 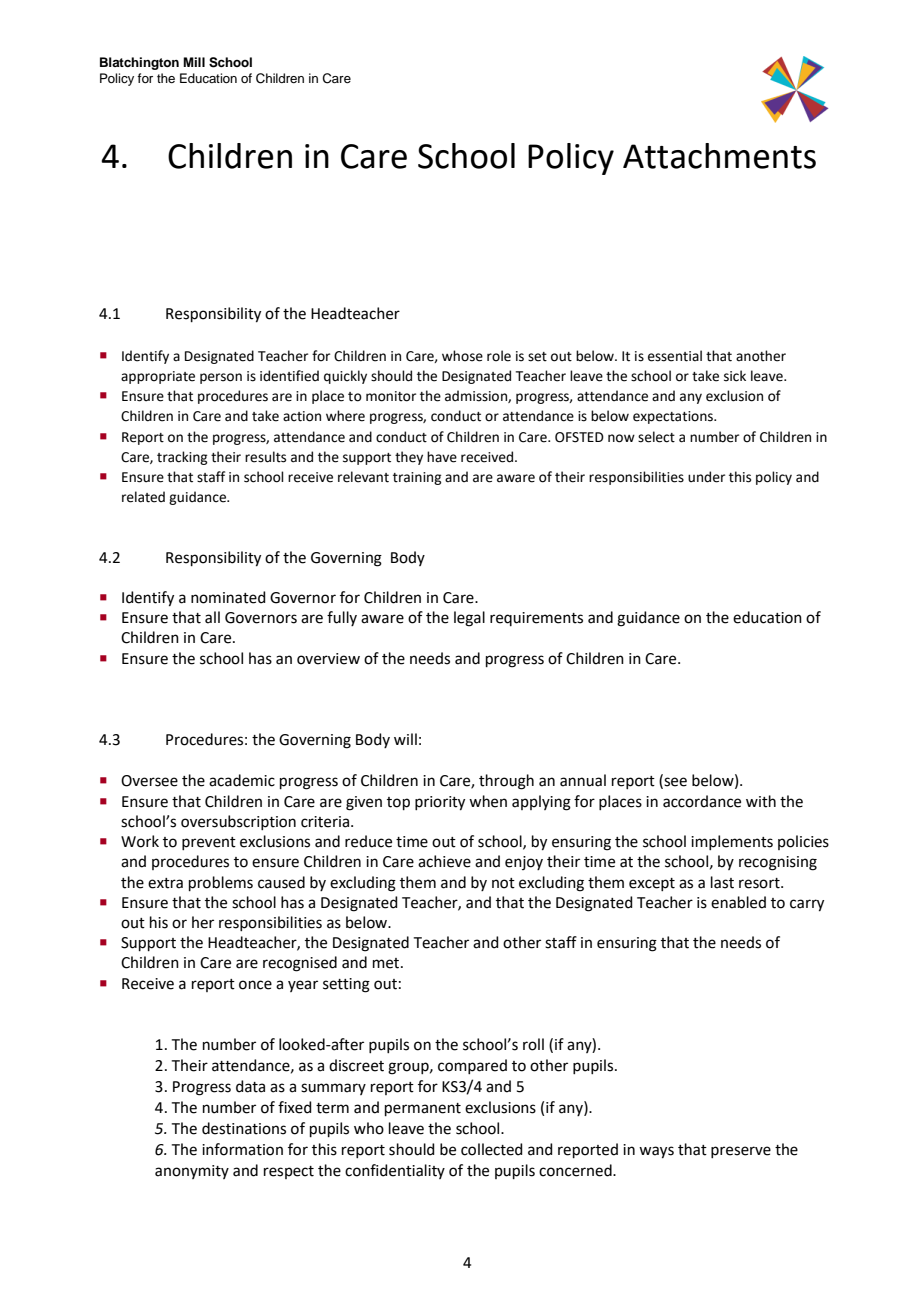 What do you see at coordinates (735, 376) in the document?
I see `sick` at bounding box center [735, 376].
